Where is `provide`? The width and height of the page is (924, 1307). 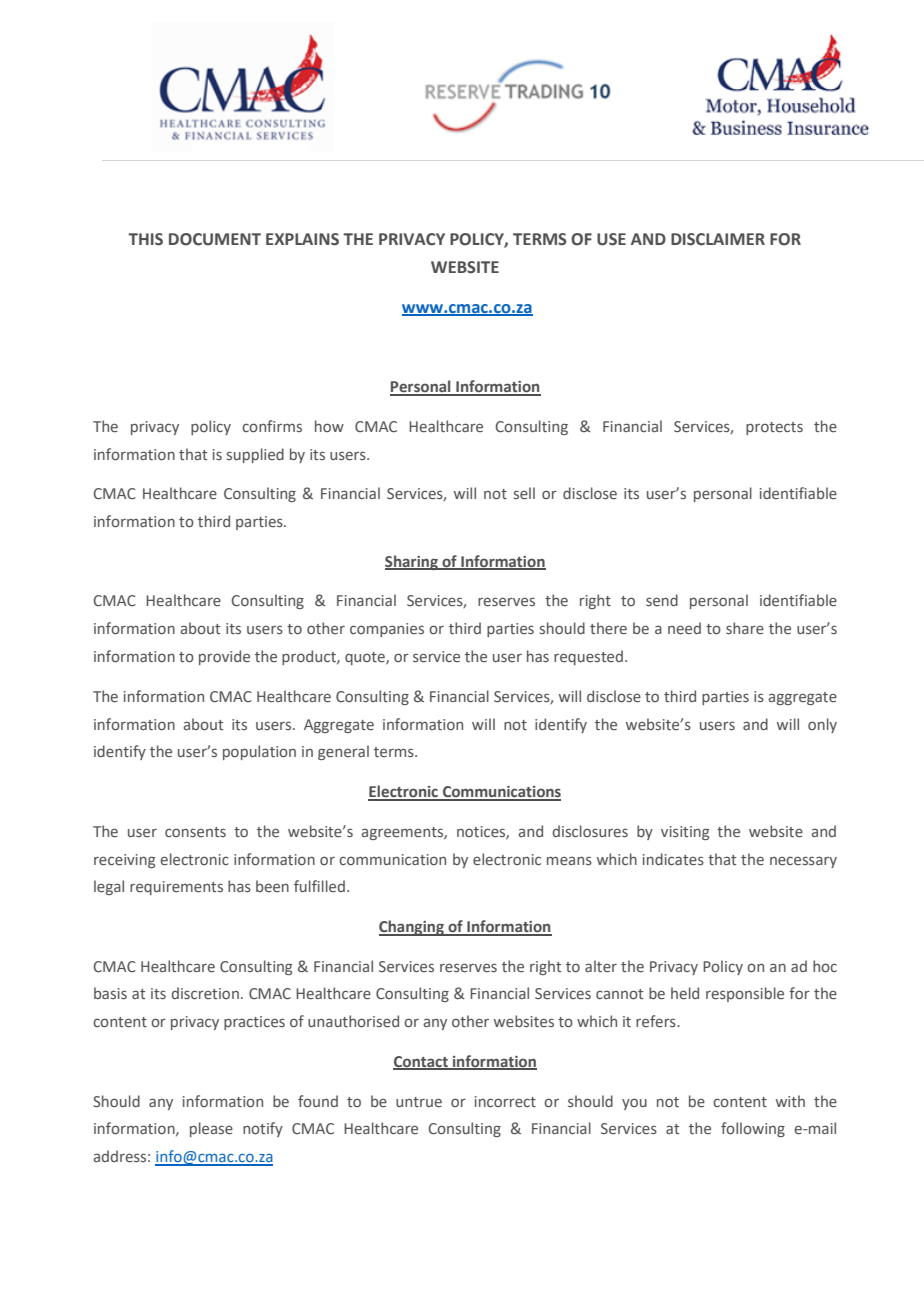 provide is located at coordinates (224, 657).
